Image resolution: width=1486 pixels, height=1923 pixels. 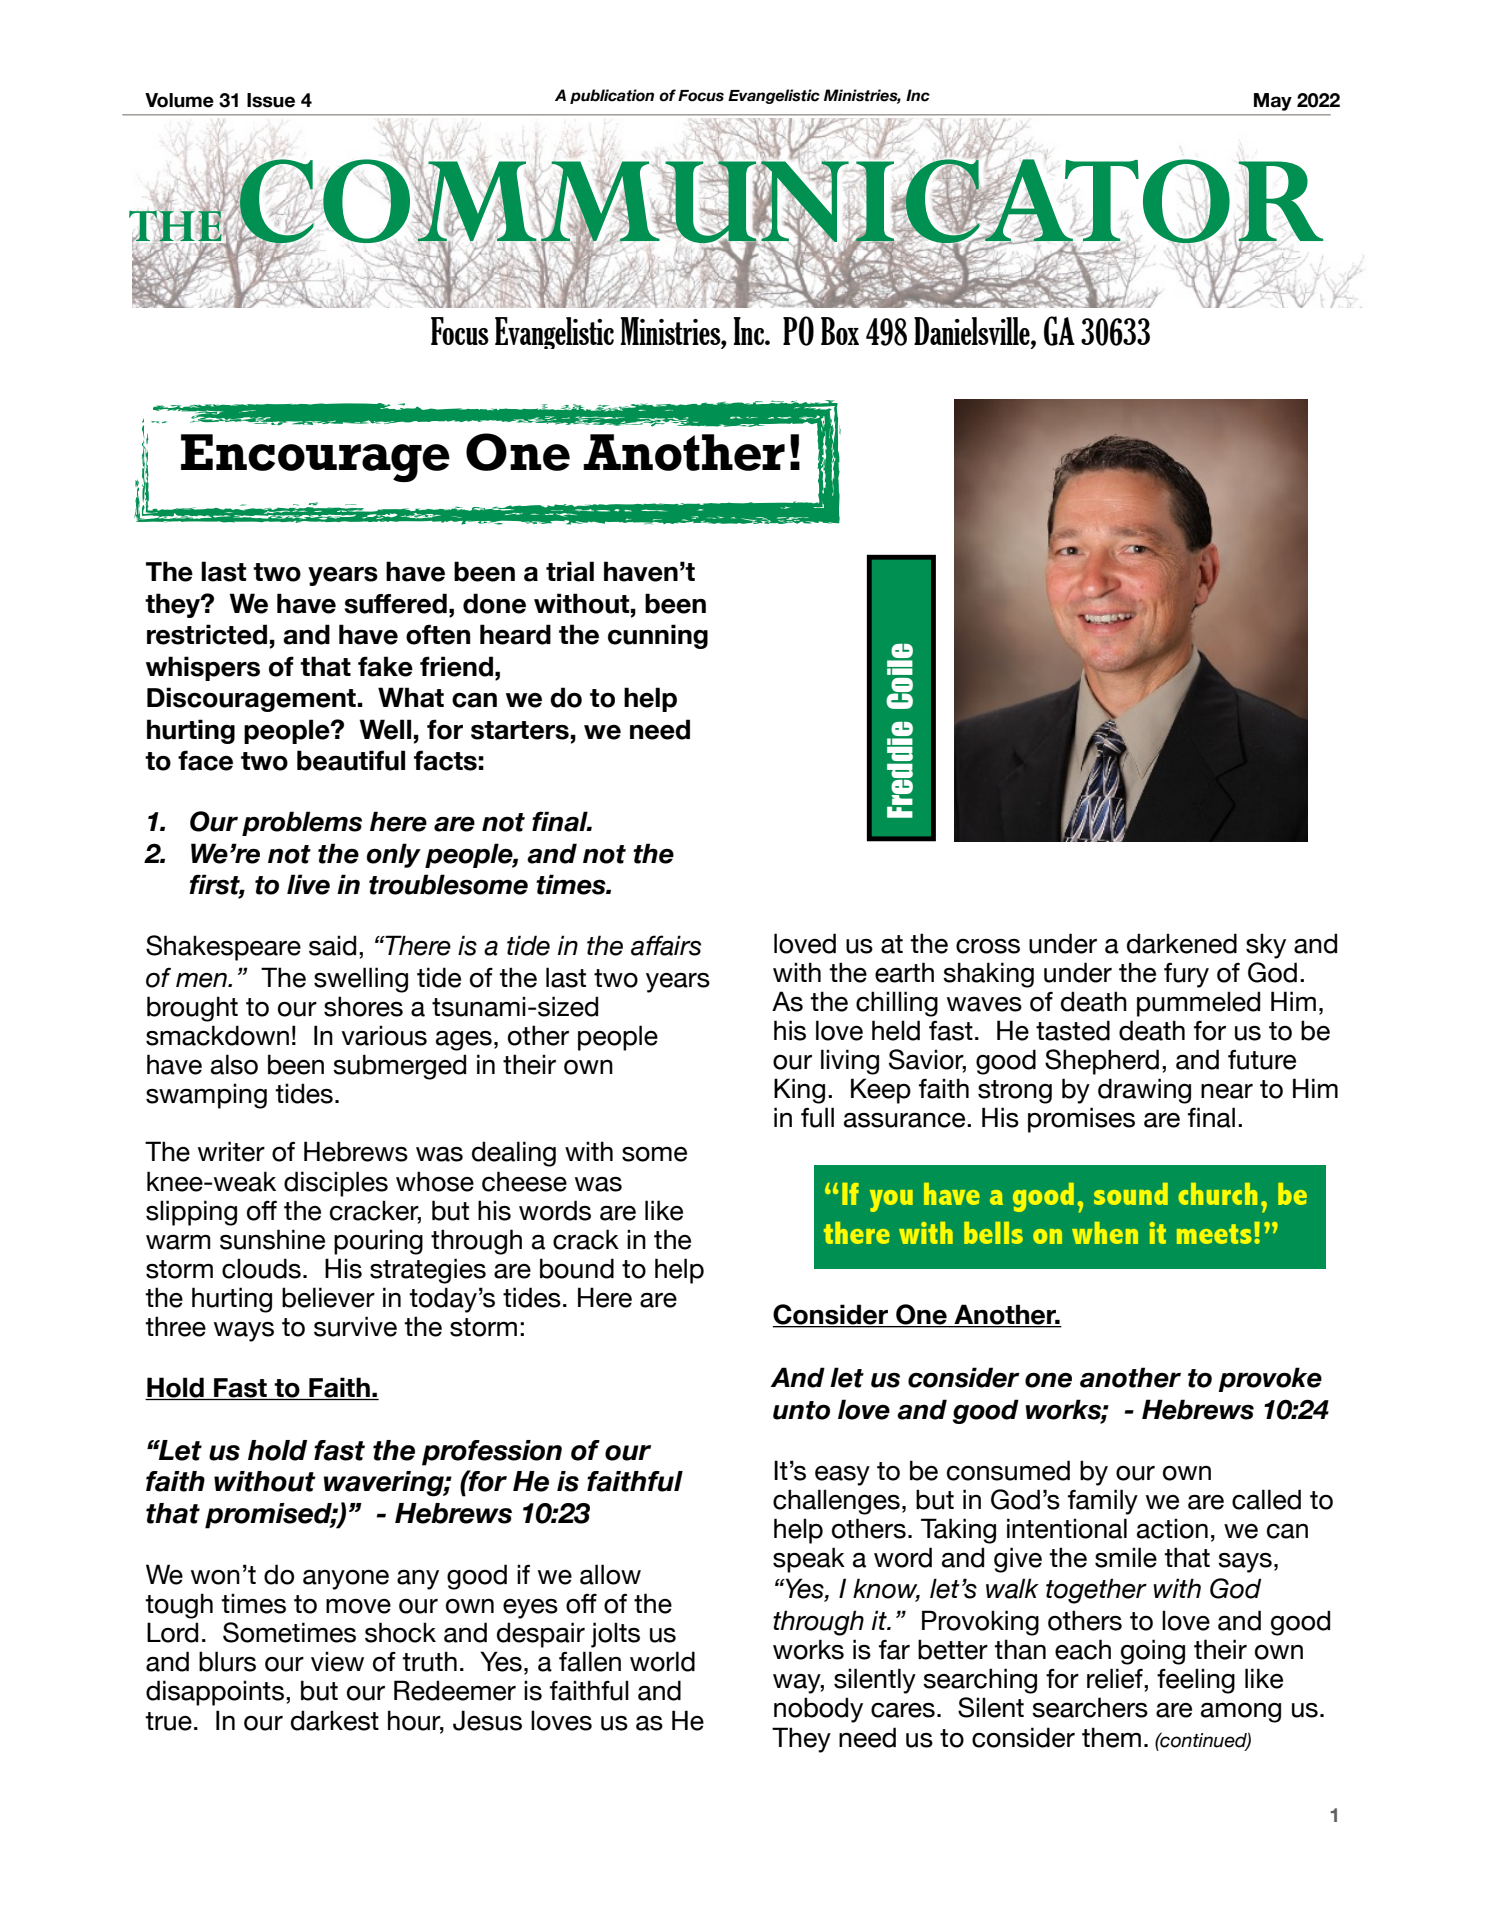 What do you see at coordinates (328, 1297) in the screenshot?
I see `believer` at bounding box center [328, 1297].
